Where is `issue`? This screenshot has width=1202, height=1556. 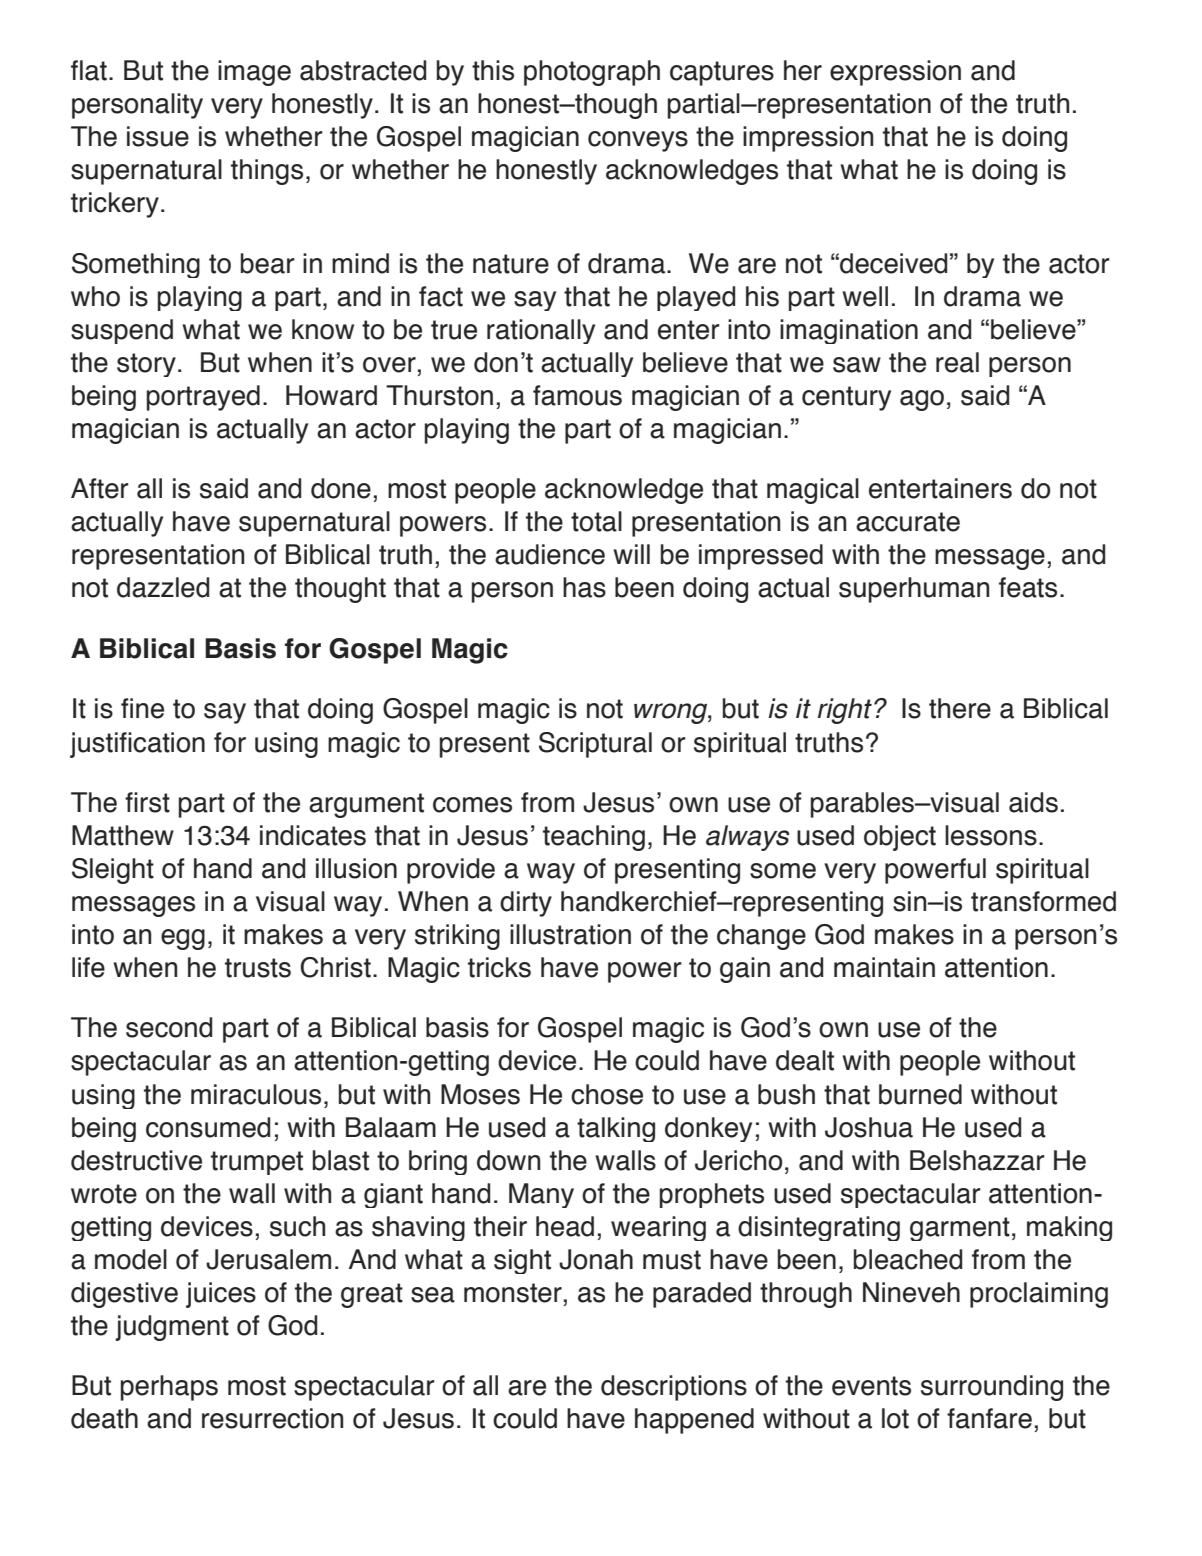
issue is located at coordinates (158, 136).
